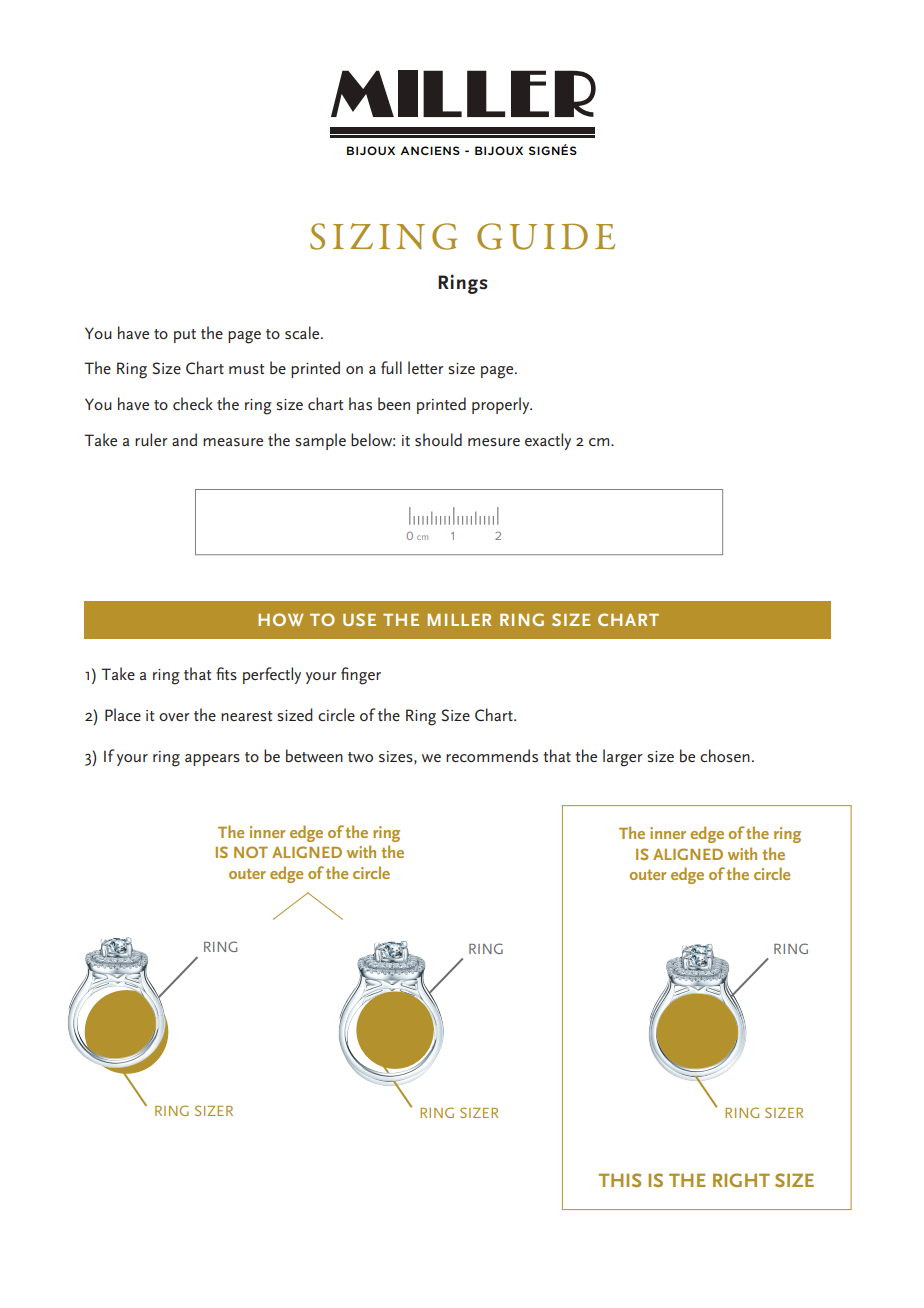  What do you see at coordinates (251, 852) in the image?
I see `NOT` at bounding box center [251, 852].
